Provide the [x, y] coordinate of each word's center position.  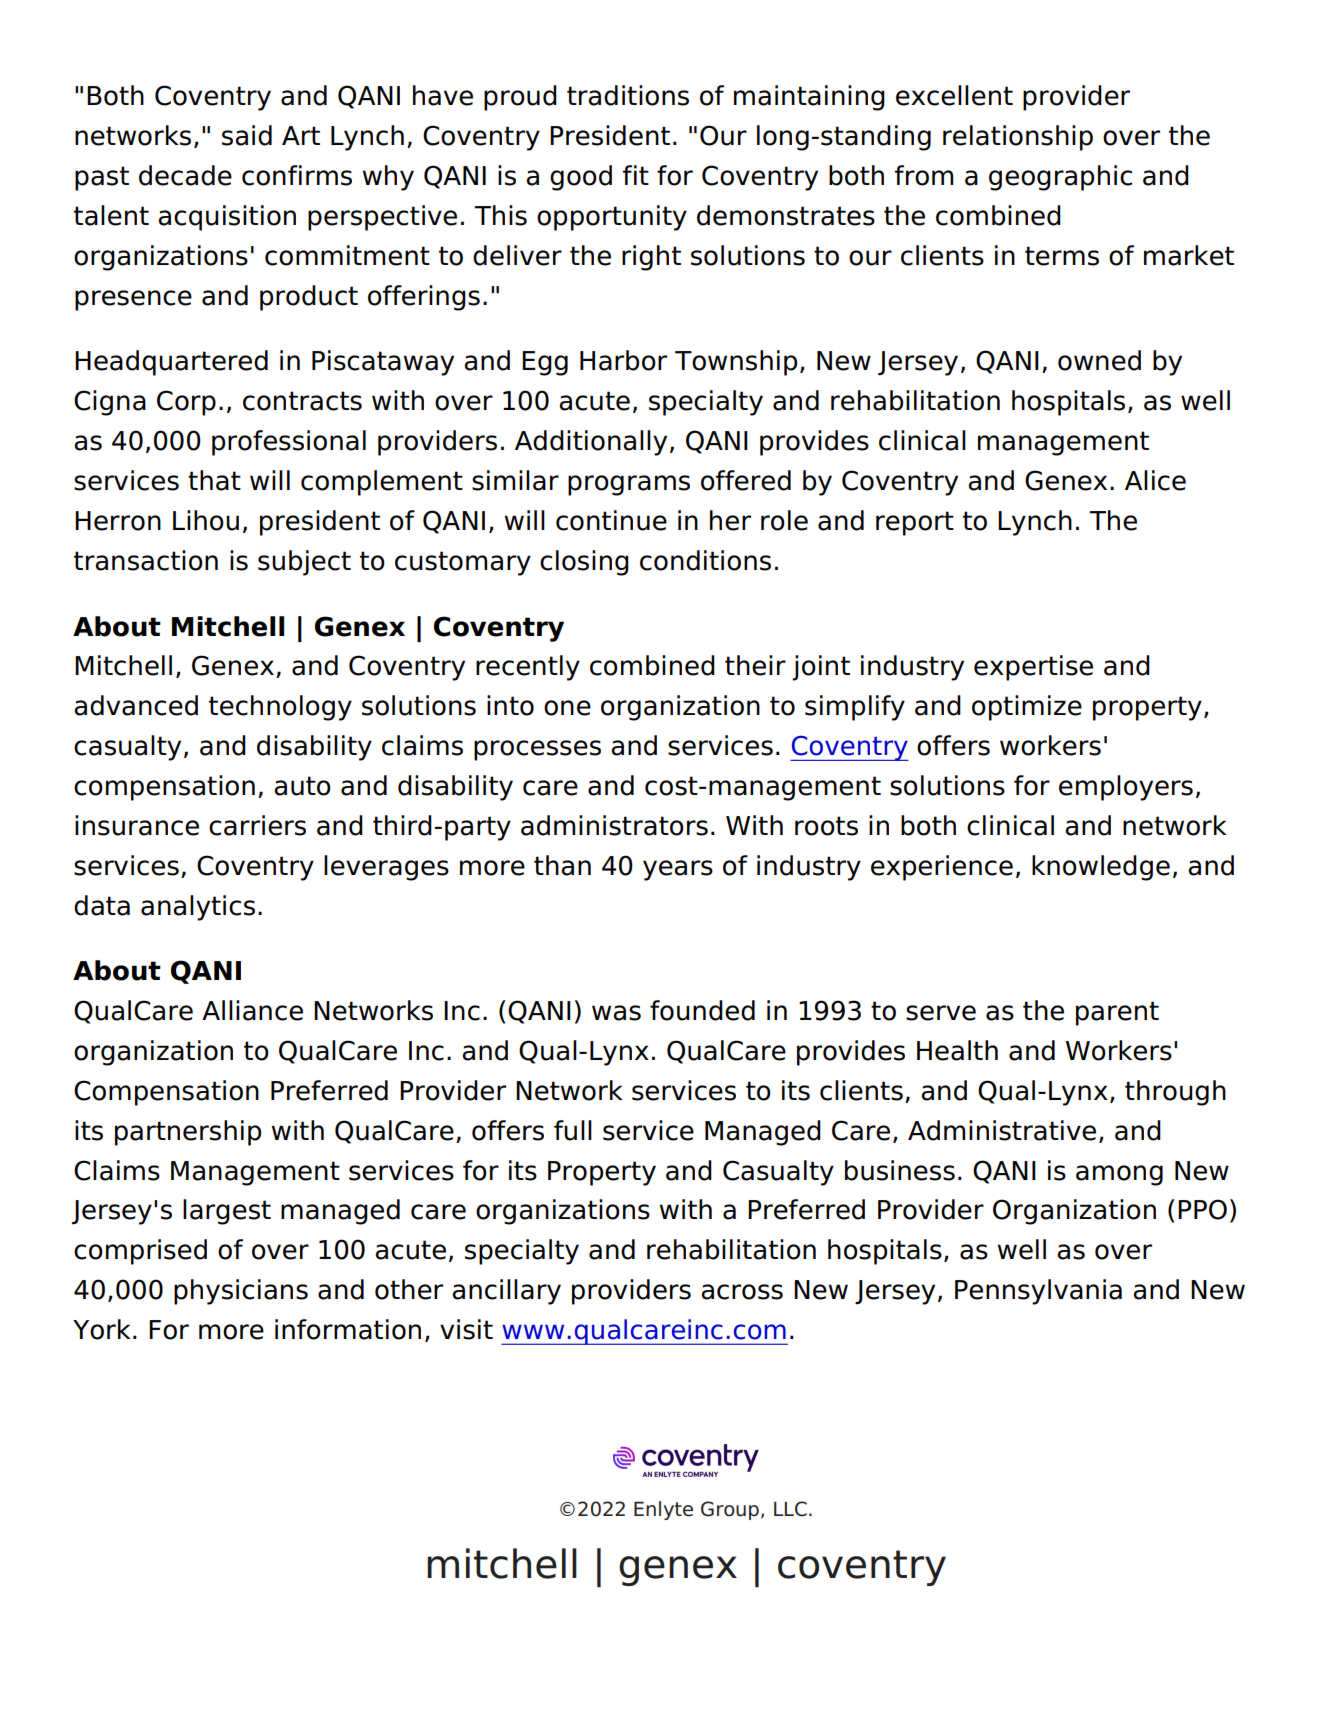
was [616, 1013]
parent [1117, 1013]
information [348, 1329]
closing [584, 563]
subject [304, 563]
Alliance [252, 1010]
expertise [1033, 668]
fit [636, 175]
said [247, 135]
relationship [1018, 138]
